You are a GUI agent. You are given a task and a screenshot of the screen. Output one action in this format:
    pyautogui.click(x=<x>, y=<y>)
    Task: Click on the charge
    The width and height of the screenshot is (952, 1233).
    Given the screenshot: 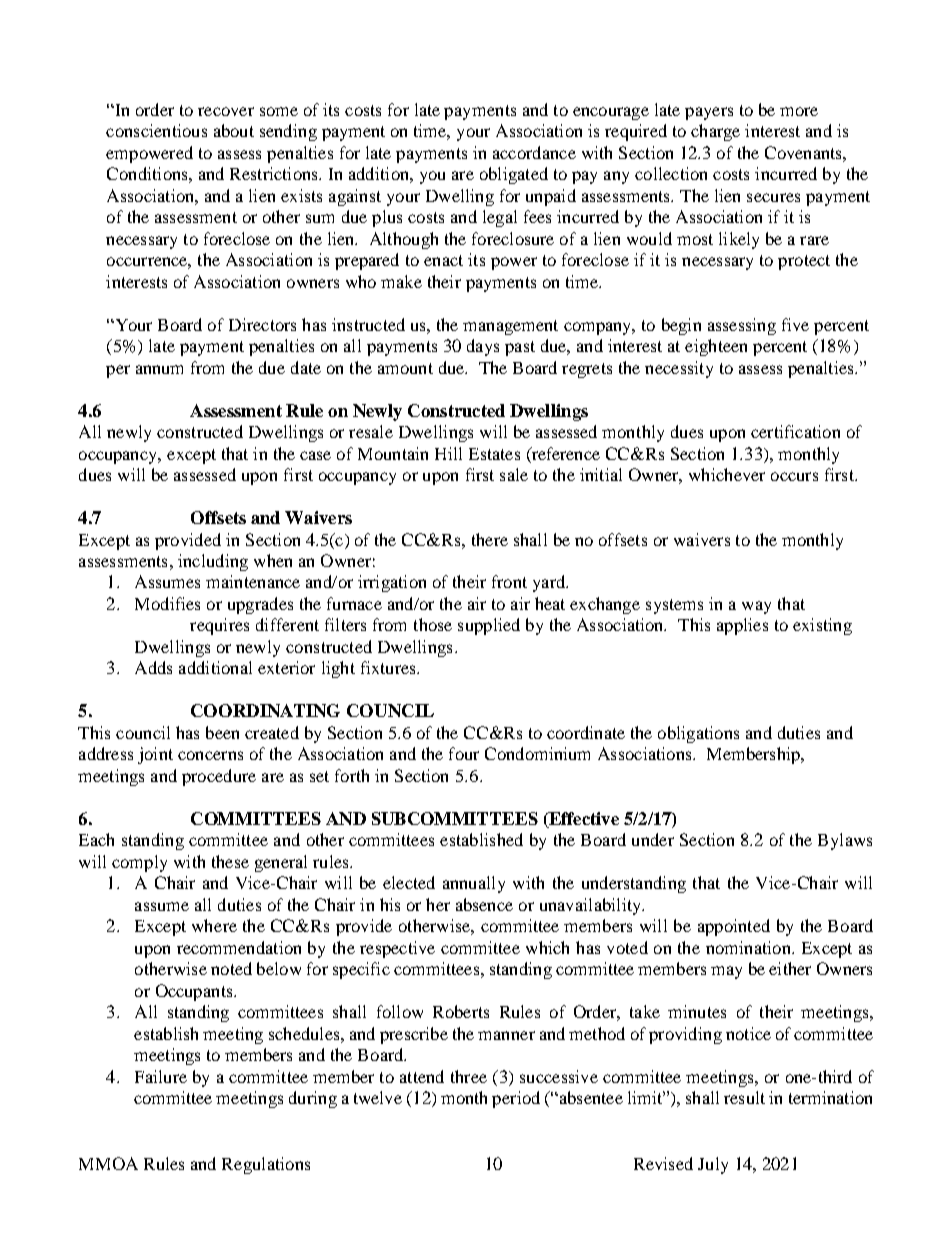 What is the action you would take?
    pyautogui.click(x=715, y=132)
